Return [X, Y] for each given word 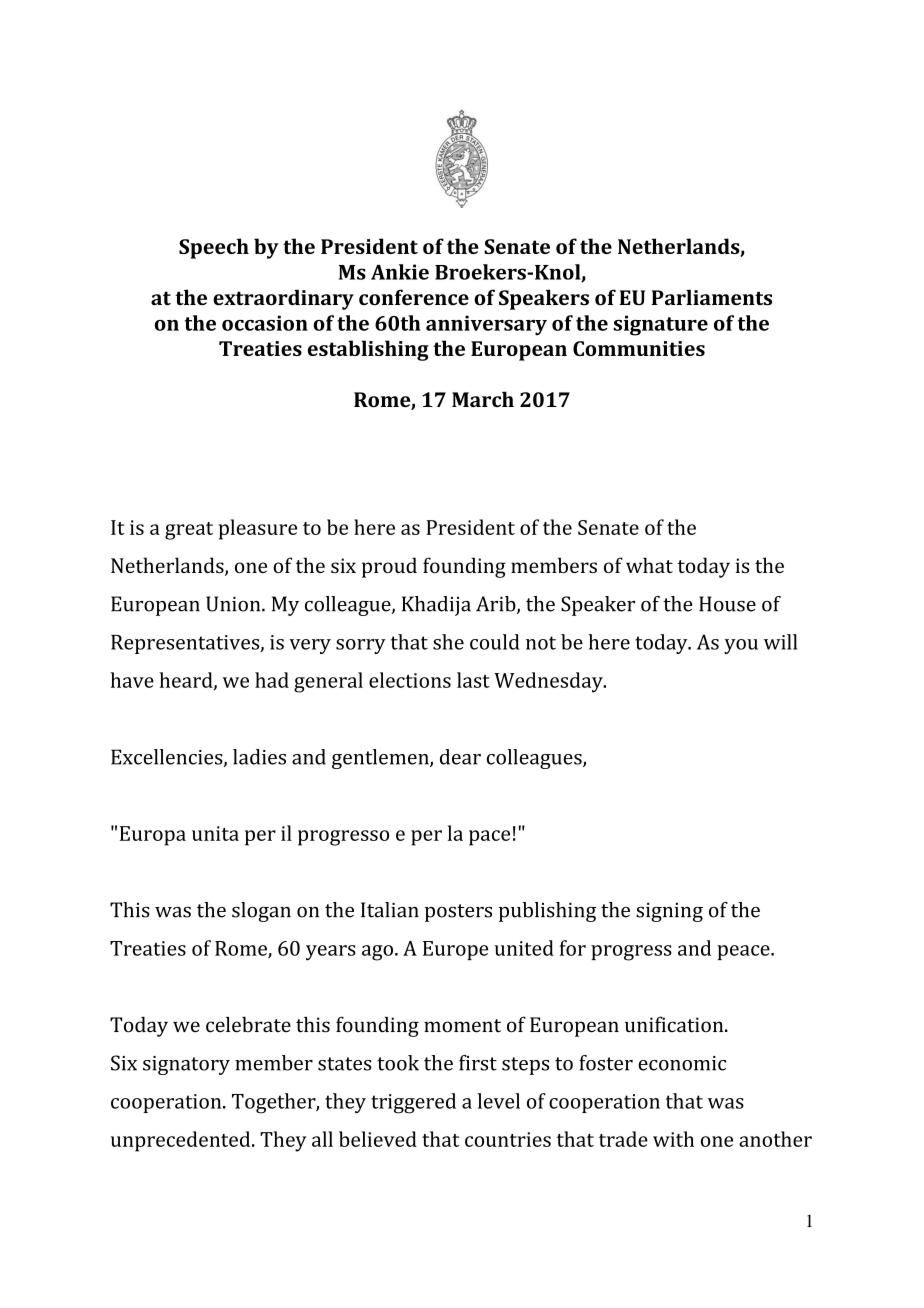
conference [414, 297]
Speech [214, 248]
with [673, 1139]
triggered [413, 1103]
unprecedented [182, 1141]
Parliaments [711, 297]
